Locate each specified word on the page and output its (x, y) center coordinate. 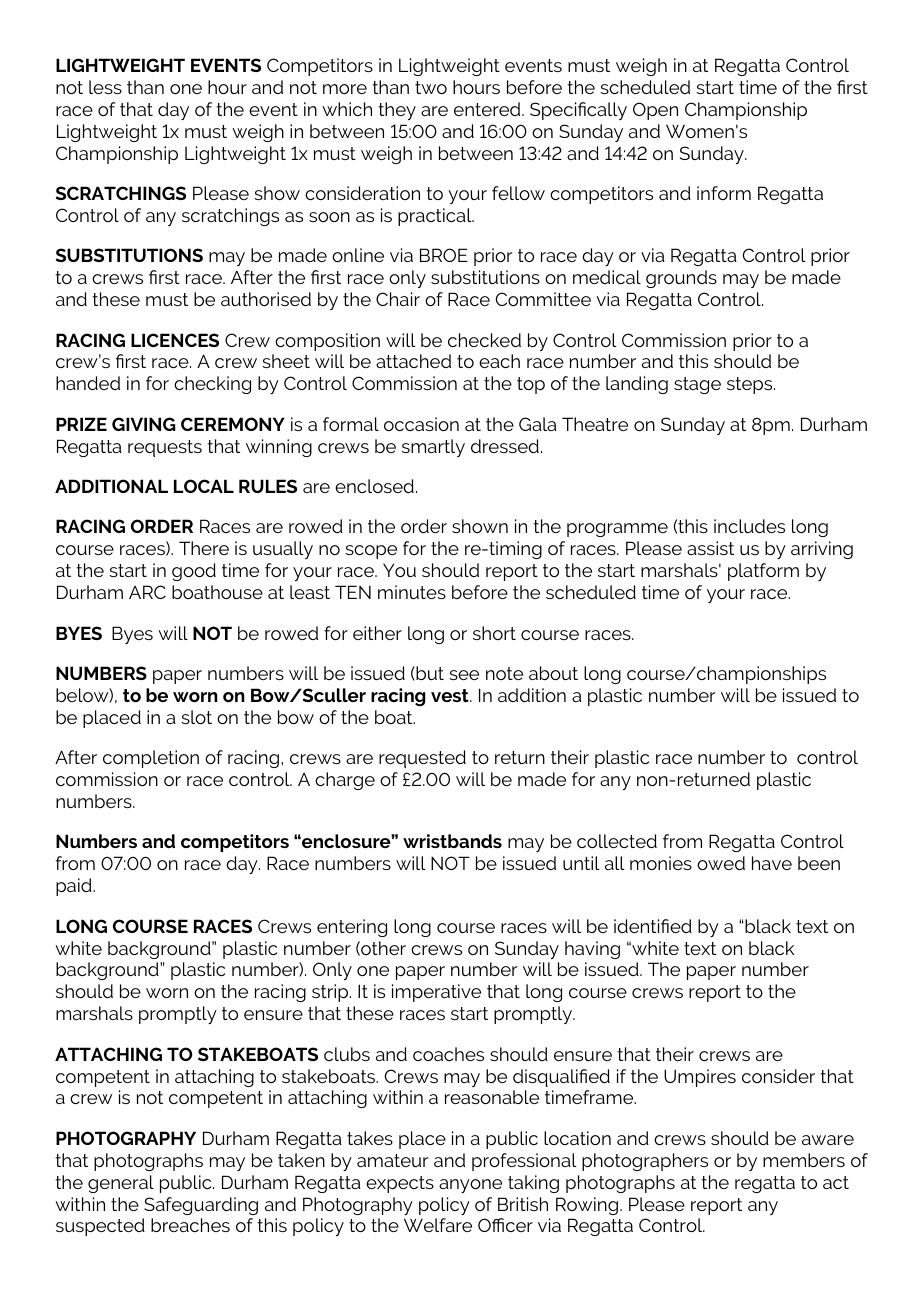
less (105, 87)
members (804, 1160)
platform (763, 572)
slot (196, 717)
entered (488, 109)
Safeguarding (201, 1206)
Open (655, 111)
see (464, 675)
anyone (470, 1186)
